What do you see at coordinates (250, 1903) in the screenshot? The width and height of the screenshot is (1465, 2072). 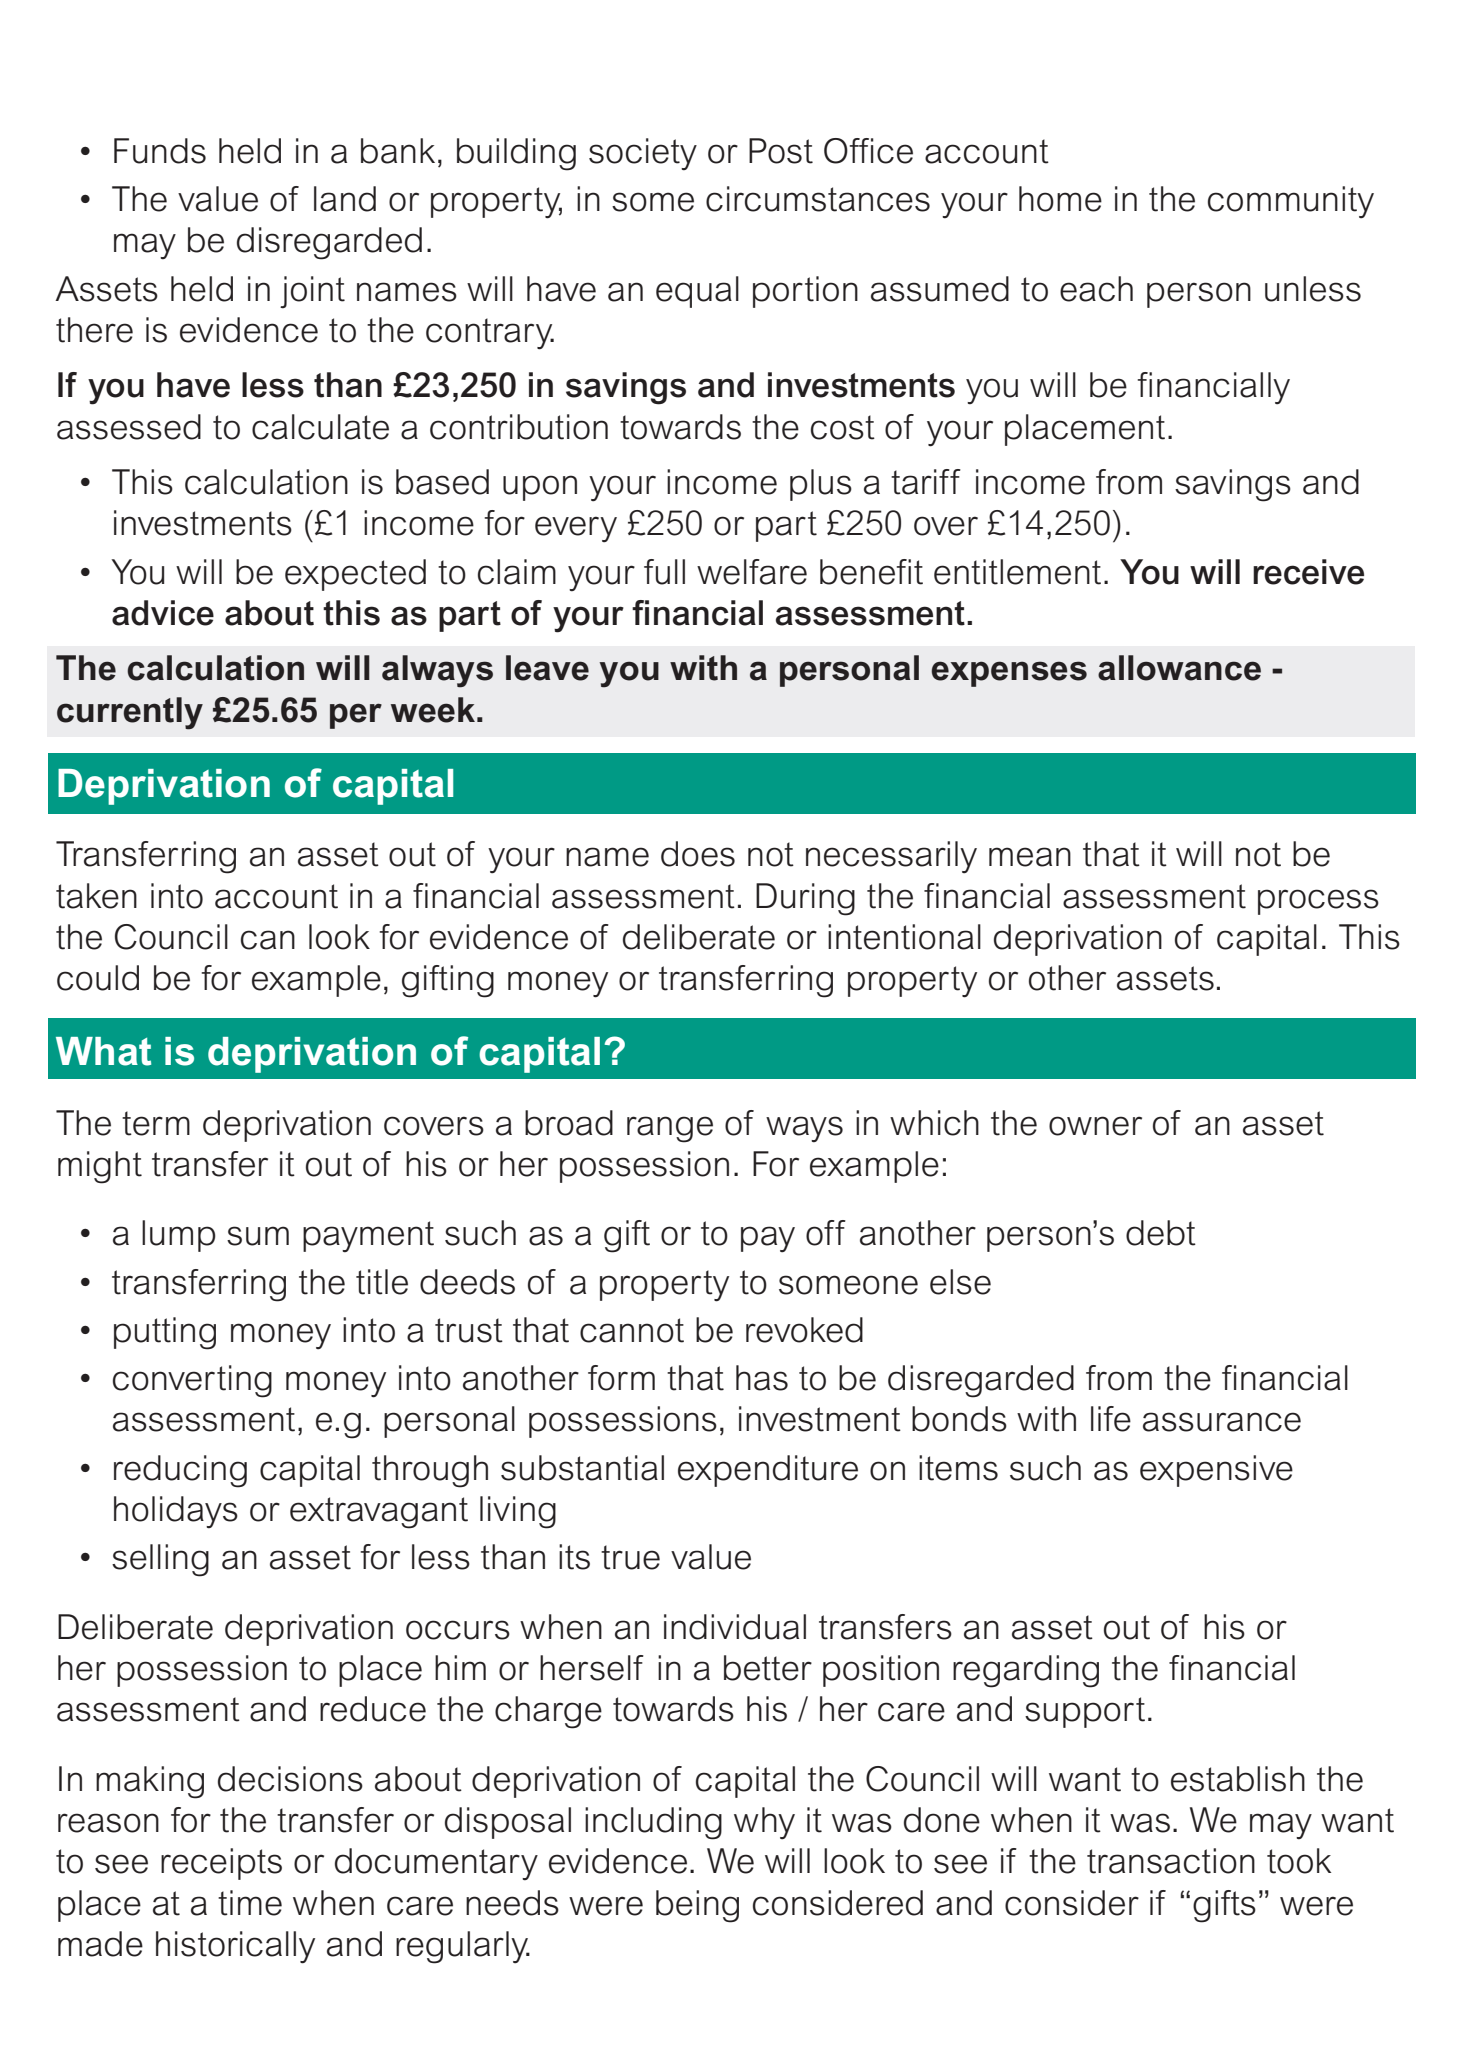 I see `time` at bounding box center [250, 1903].
